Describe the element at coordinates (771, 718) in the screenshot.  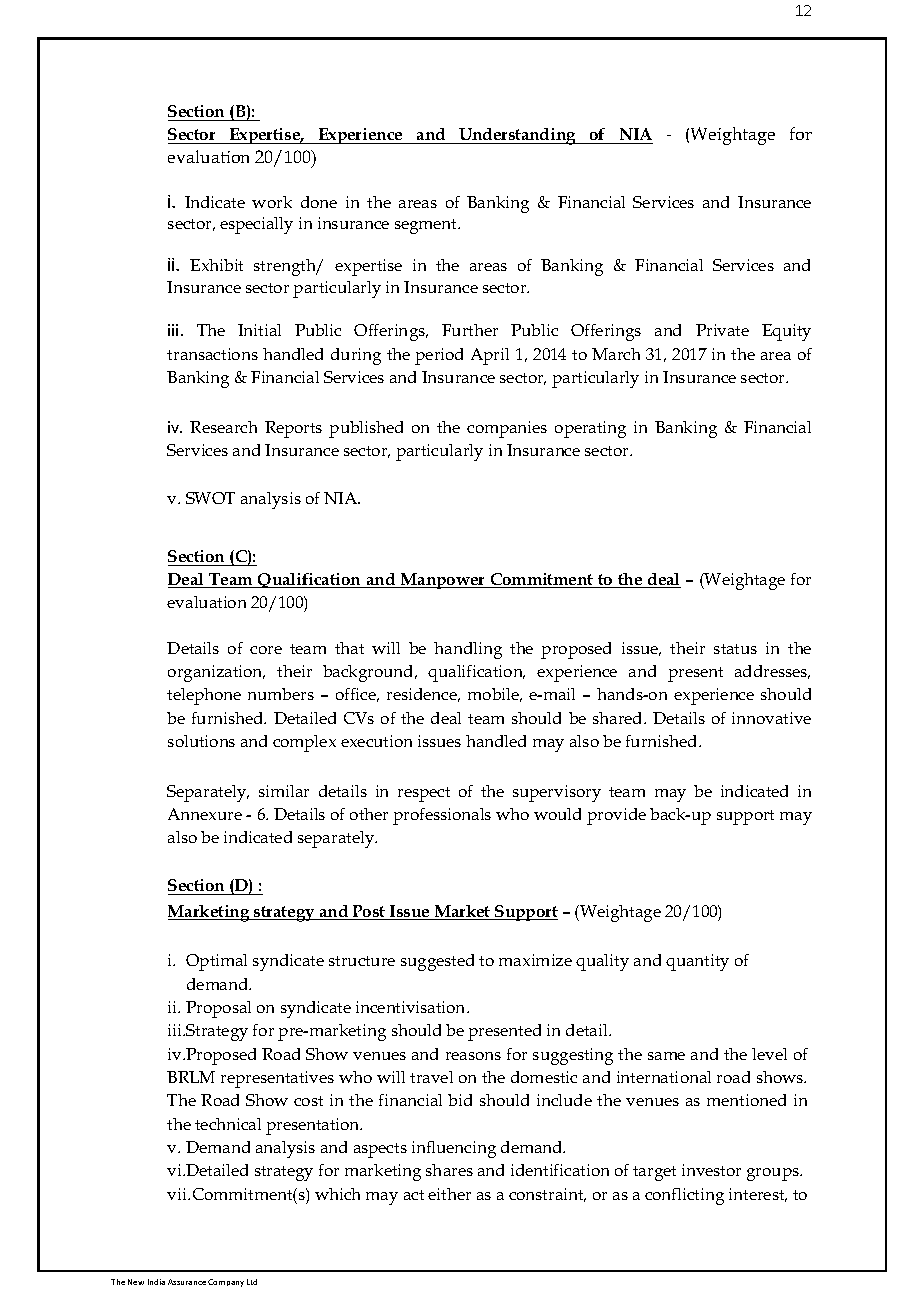
I see `innovative` at that location.
